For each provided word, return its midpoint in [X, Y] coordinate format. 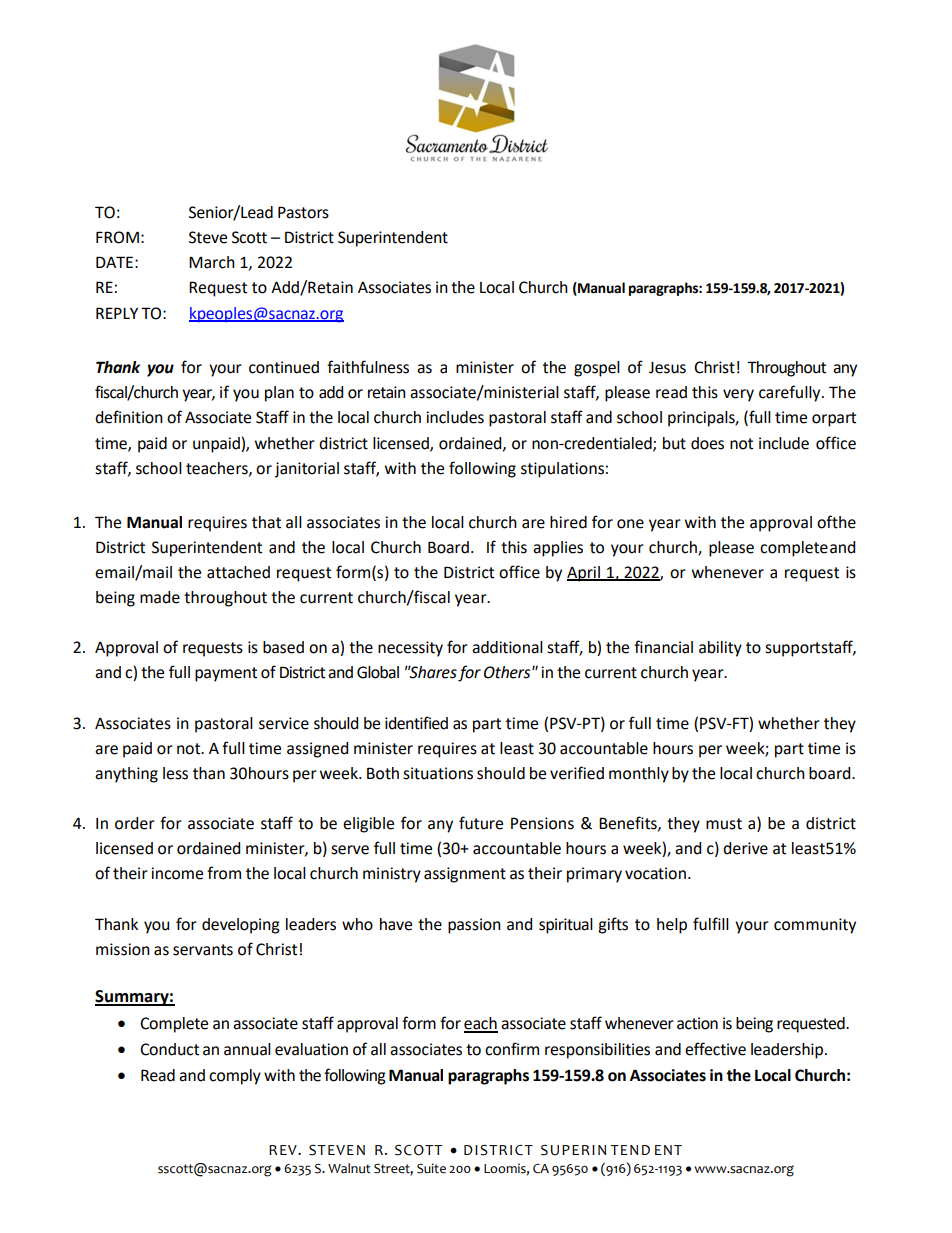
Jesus [667, 368]
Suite [431, 1168]
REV [284, 1150]
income [177, 873]
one [630, 524]
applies [558, 549]
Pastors [303, 212]
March [212, 262]
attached [238, 572]
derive [745, 848]
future [481, 823]
